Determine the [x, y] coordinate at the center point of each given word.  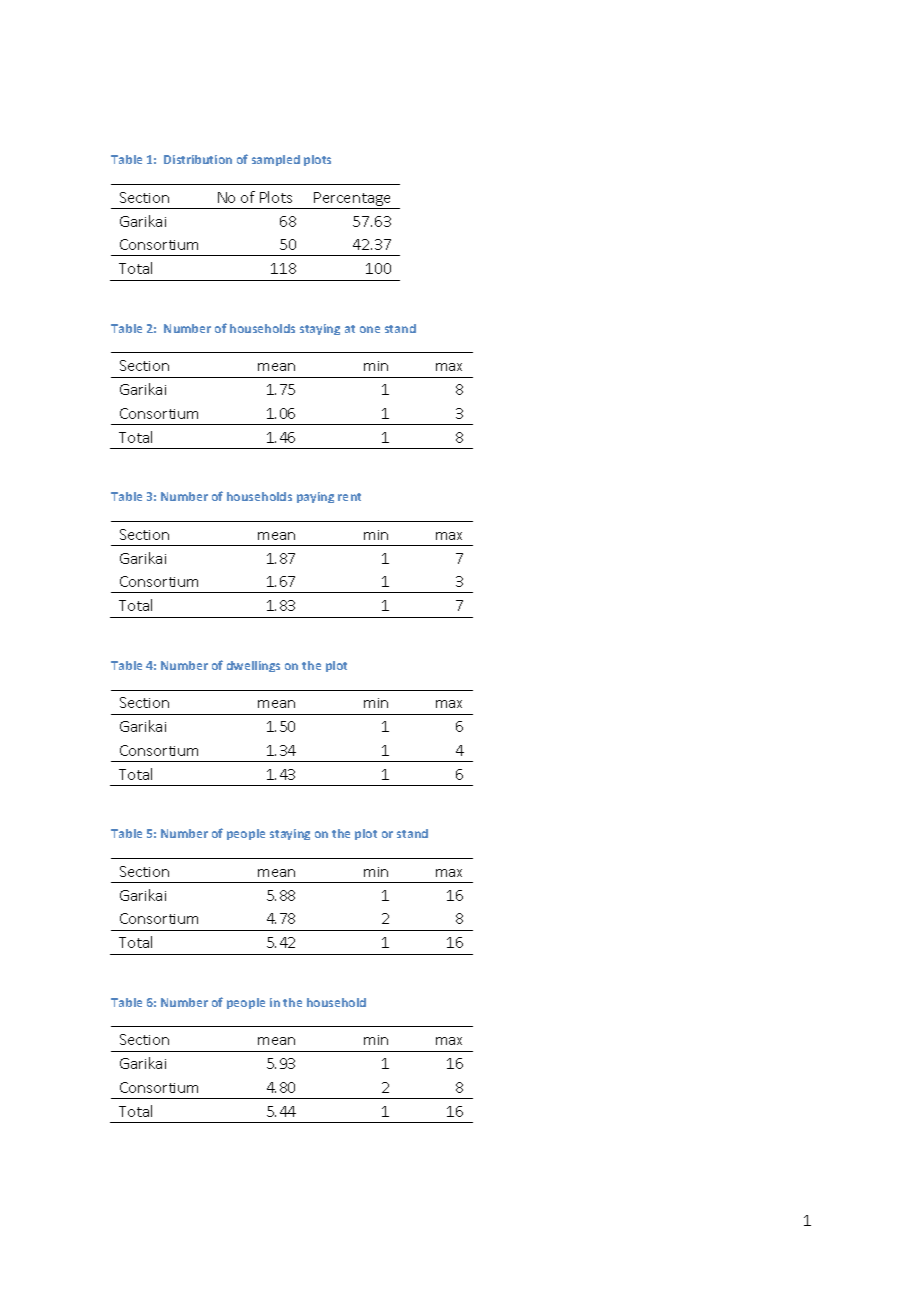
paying [315, 497]
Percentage [353, 200]
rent [349, 497]
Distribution [198, 159]
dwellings [253, 666]
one [370, 329]
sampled [276, 160]
